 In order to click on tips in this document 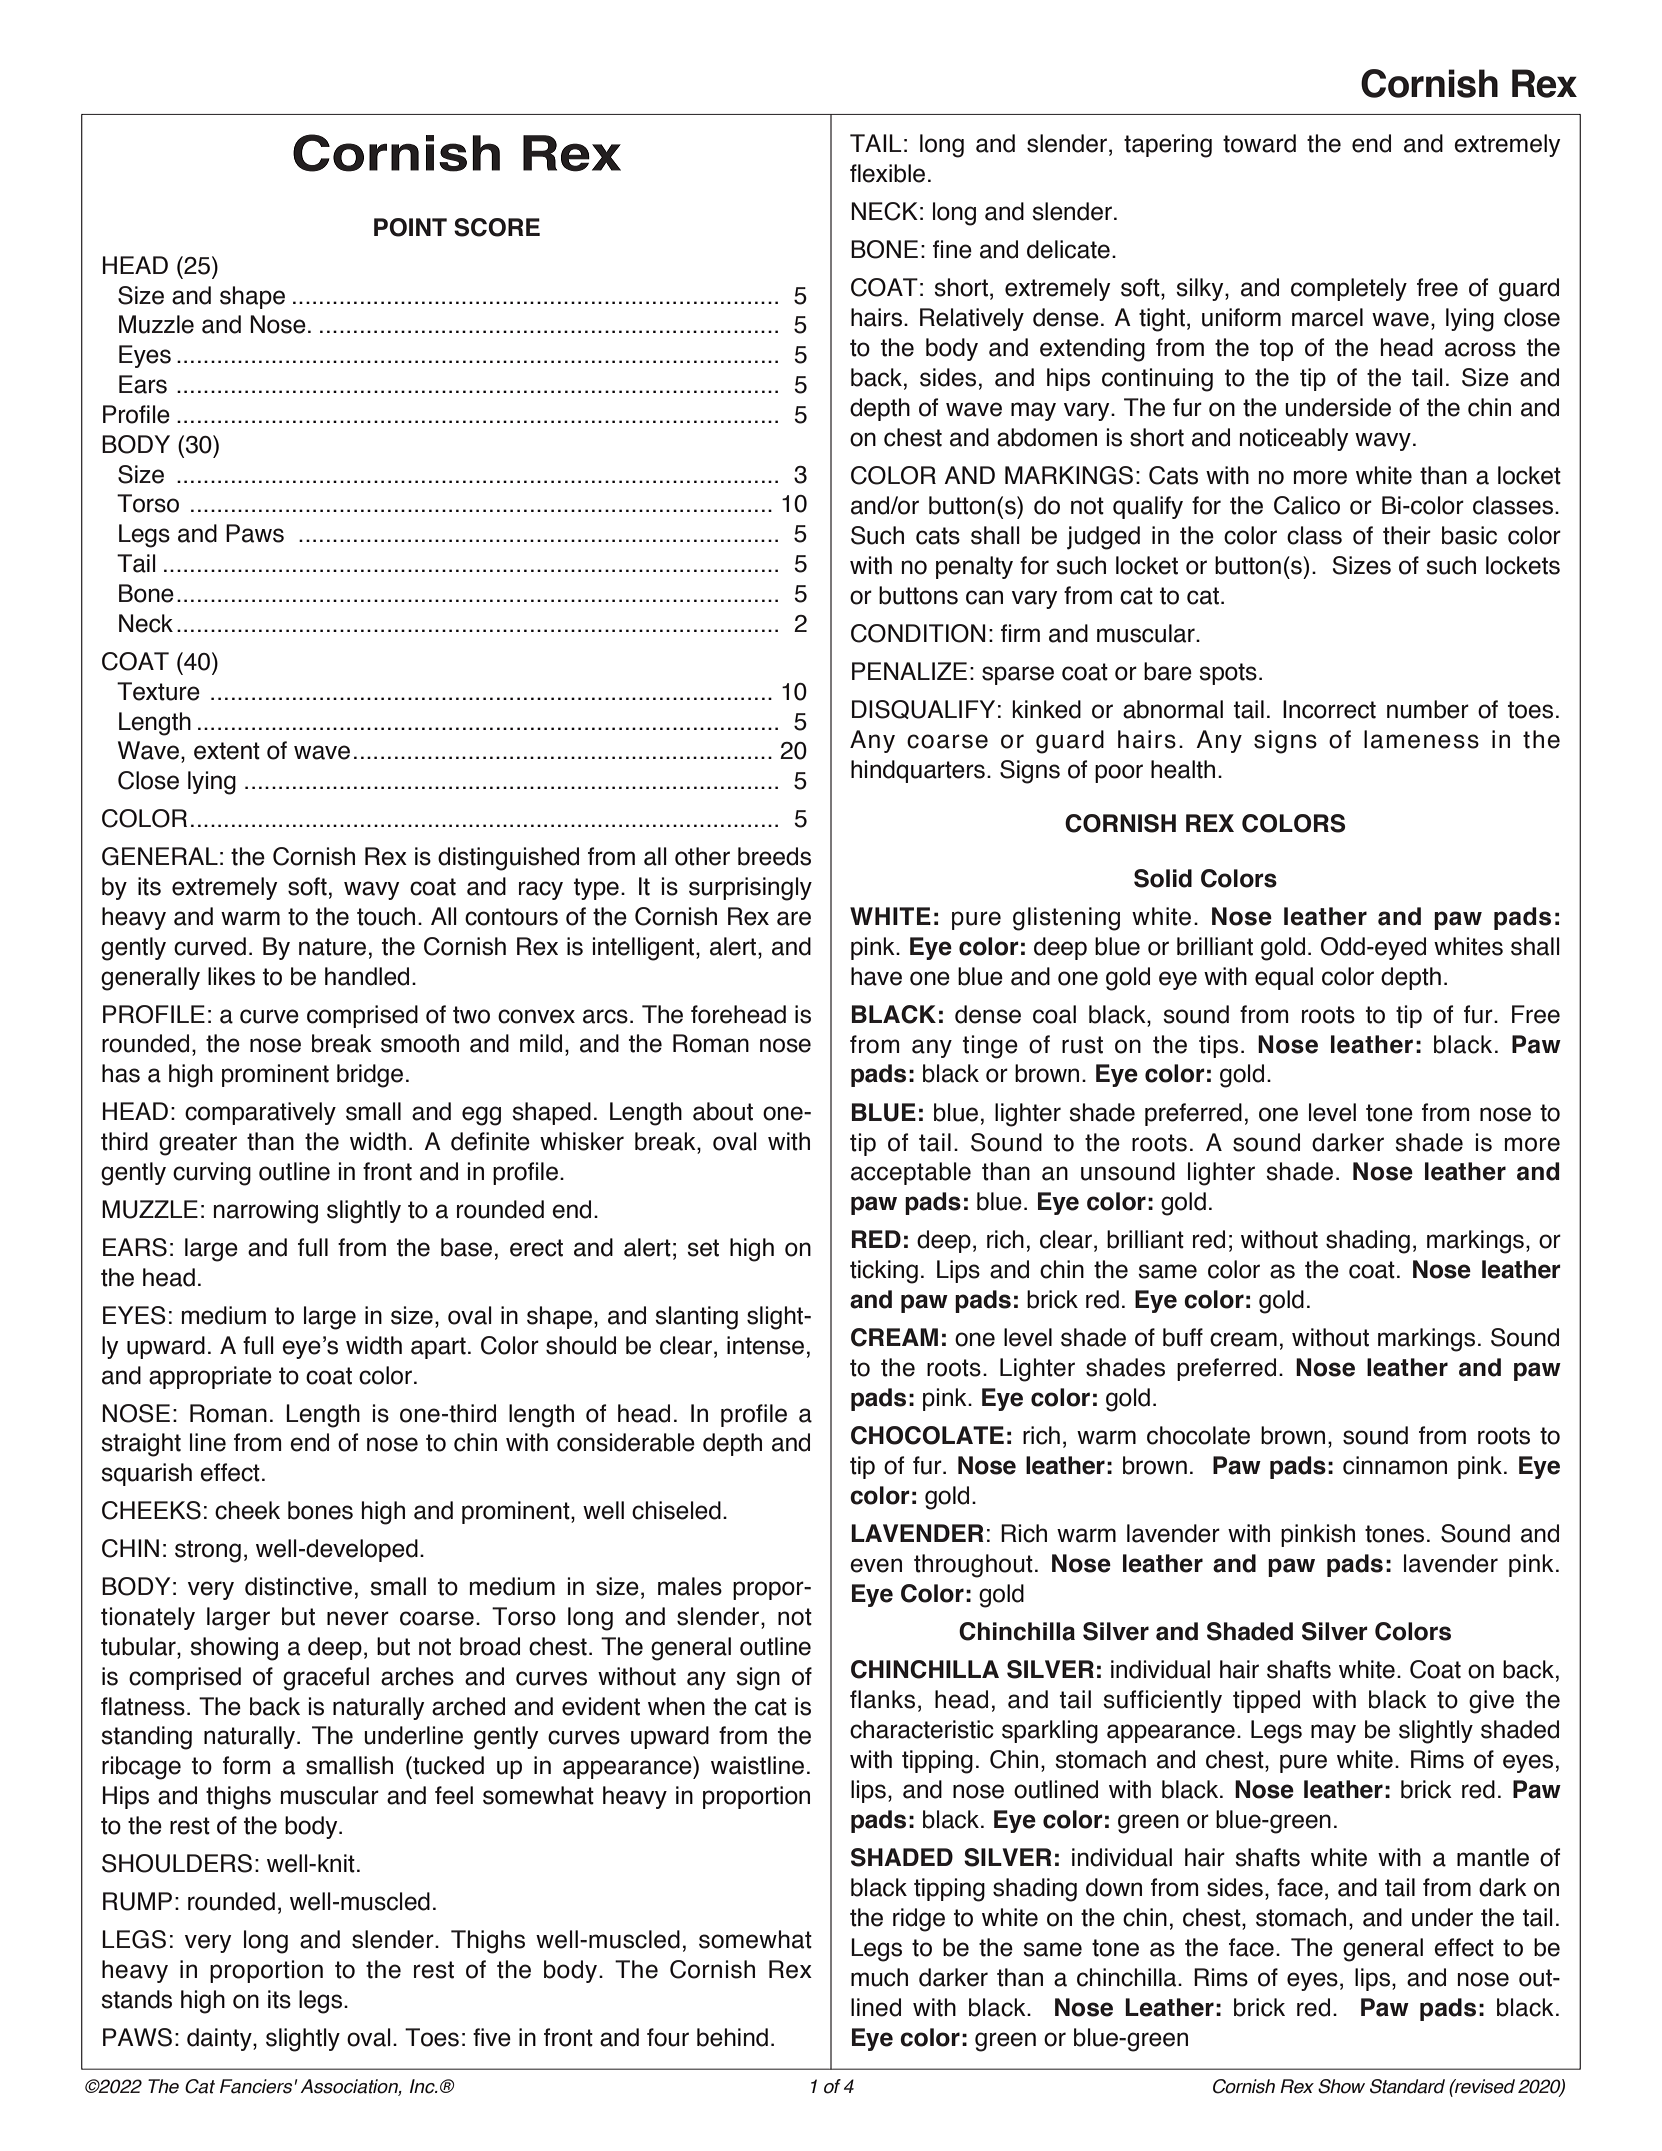, I will do `click(1218, 1046)`.
